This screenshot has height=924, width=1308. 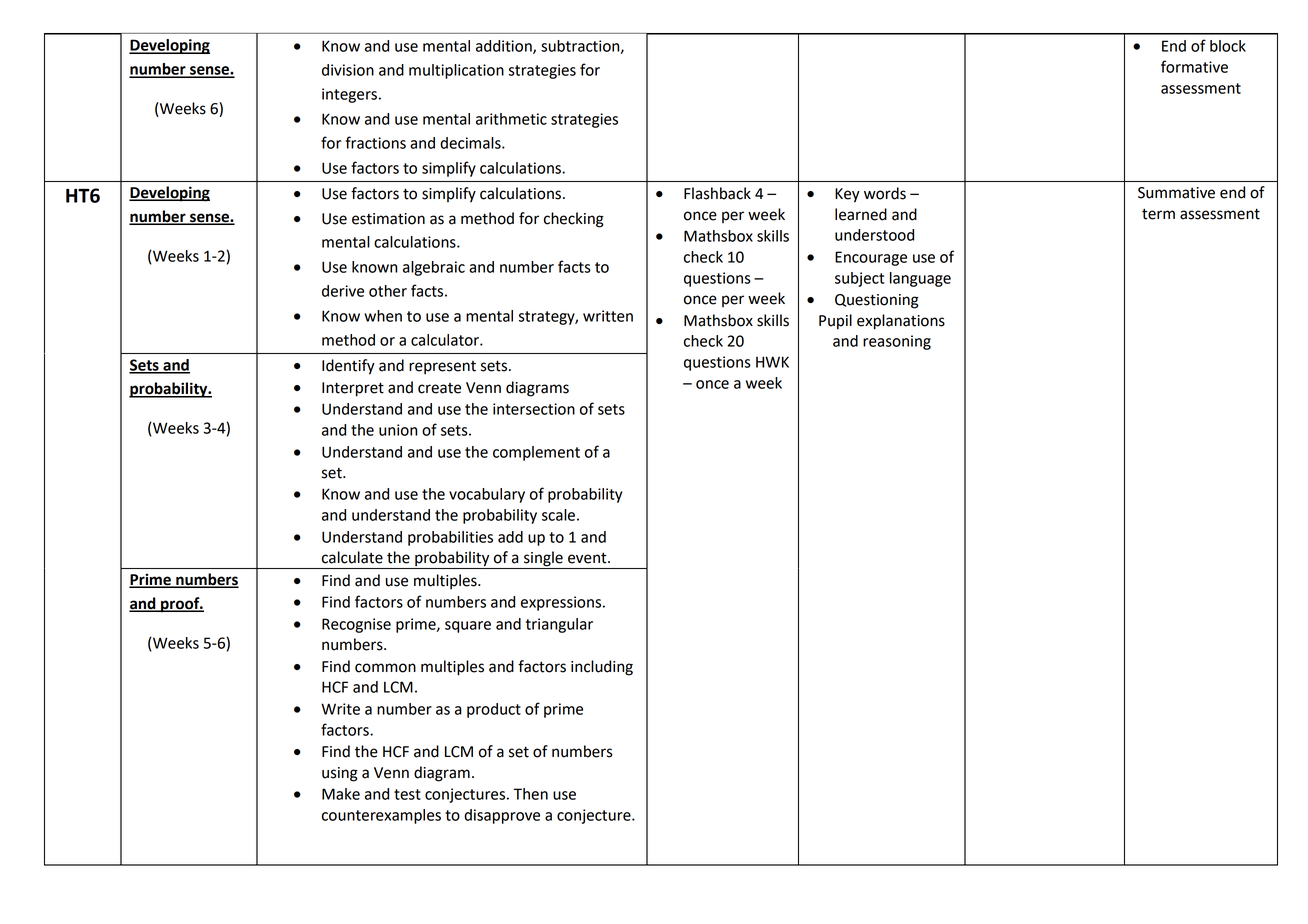 I want to click on reasoning, so click(x=897, y=342).
